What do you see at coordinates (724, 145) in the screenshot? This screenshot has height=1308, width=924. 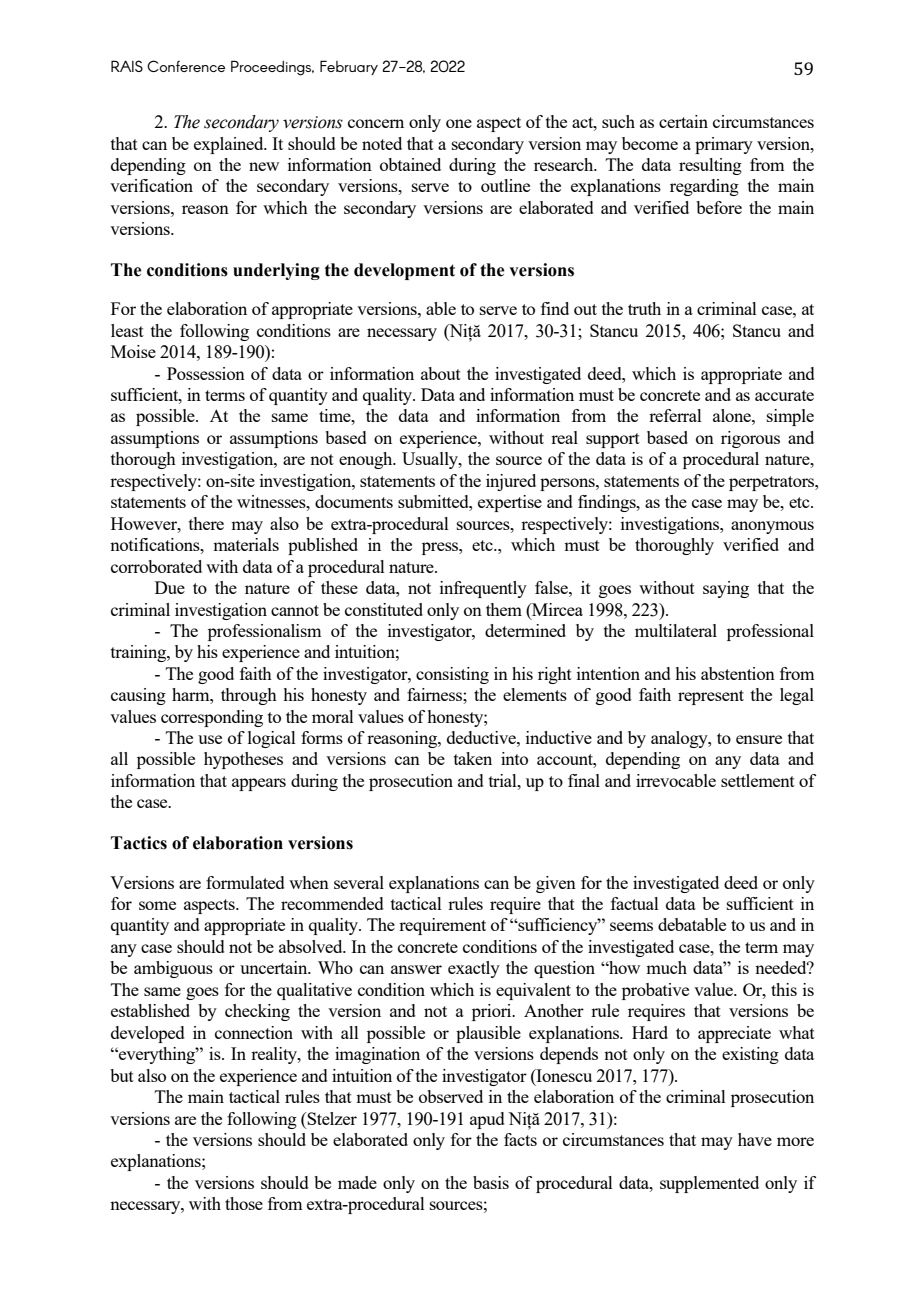 I see `primary` at bounding box center [724, 145].
